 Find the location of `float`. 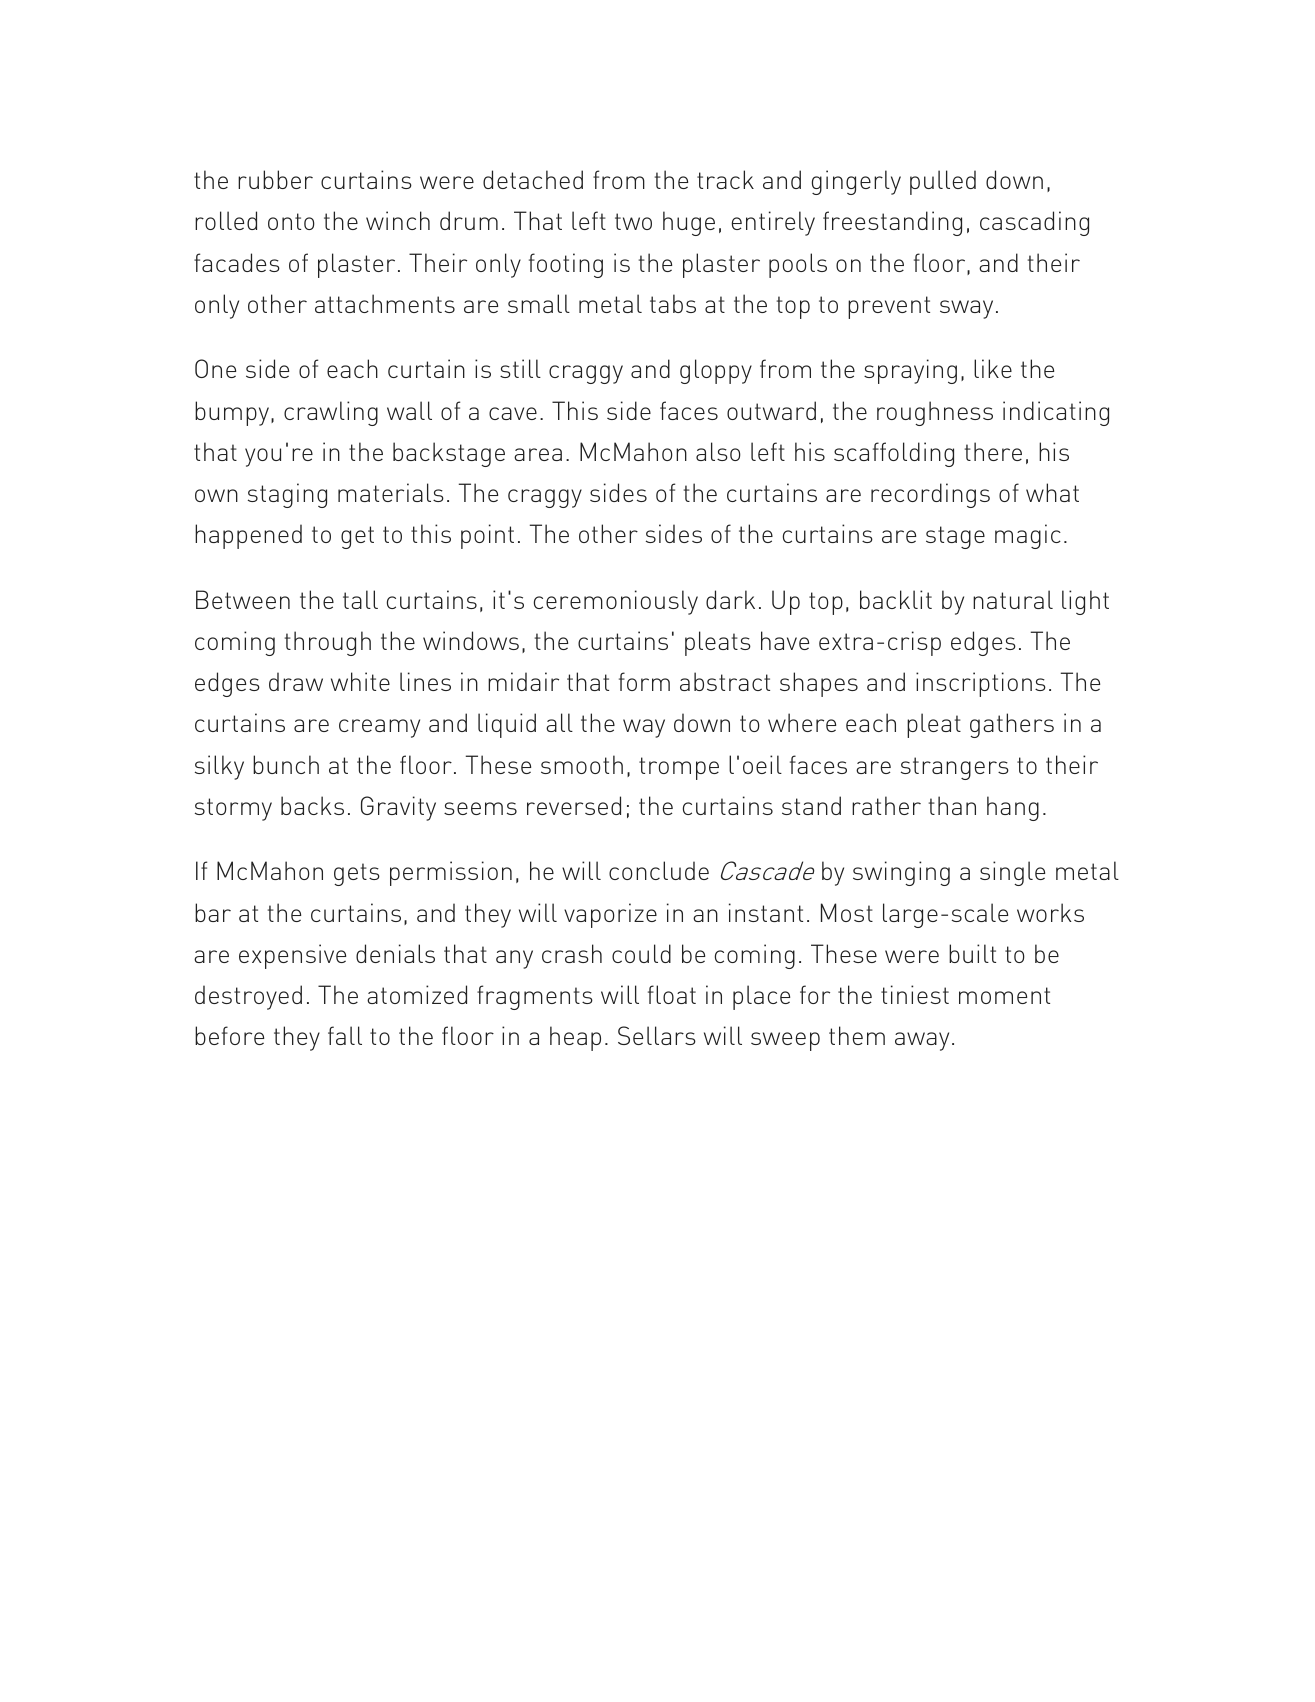

float is located at coordinates (672, 994).
